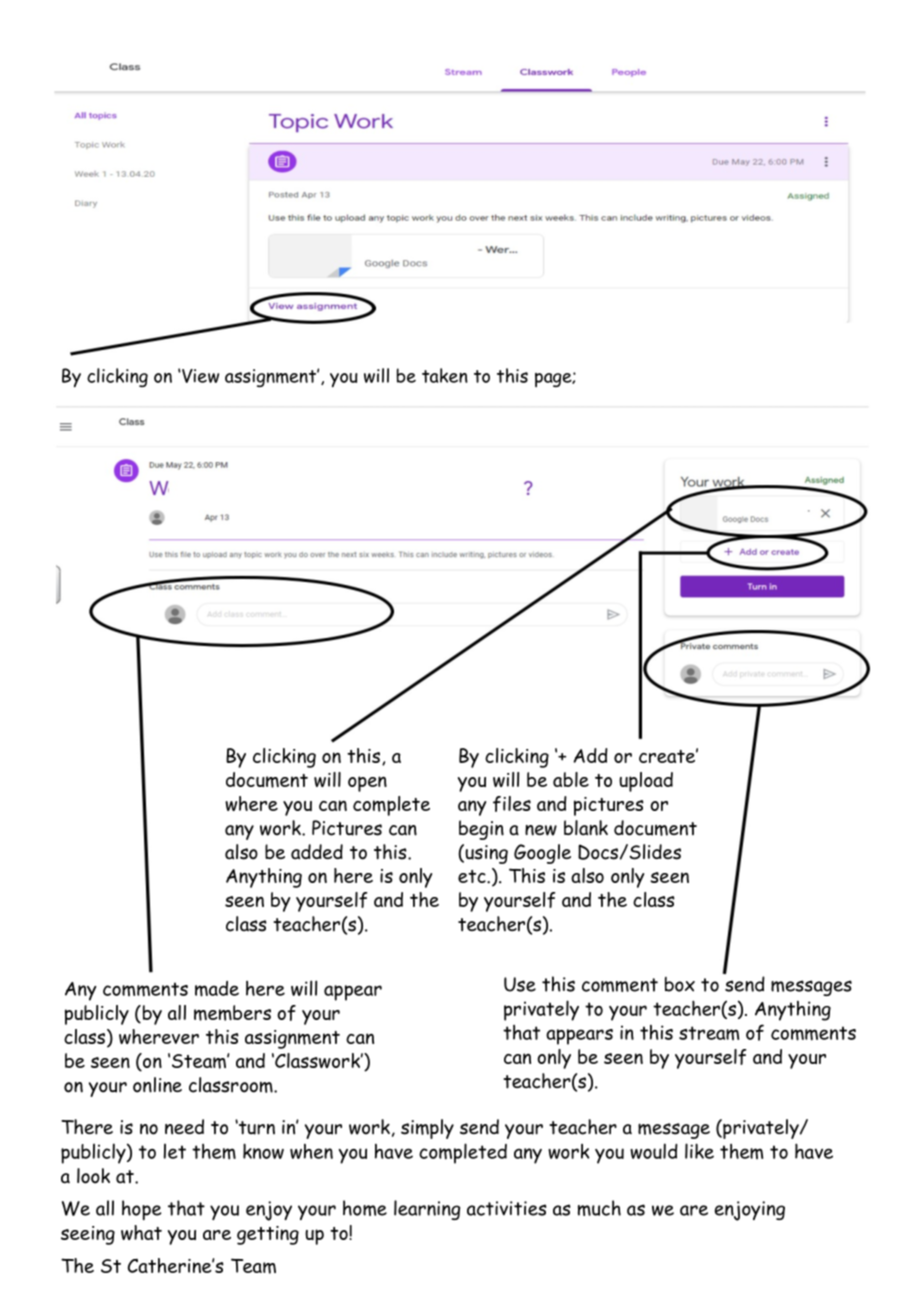 This screenshot has width=924, height=1308. I want to click on much, so click(599, 1208).
